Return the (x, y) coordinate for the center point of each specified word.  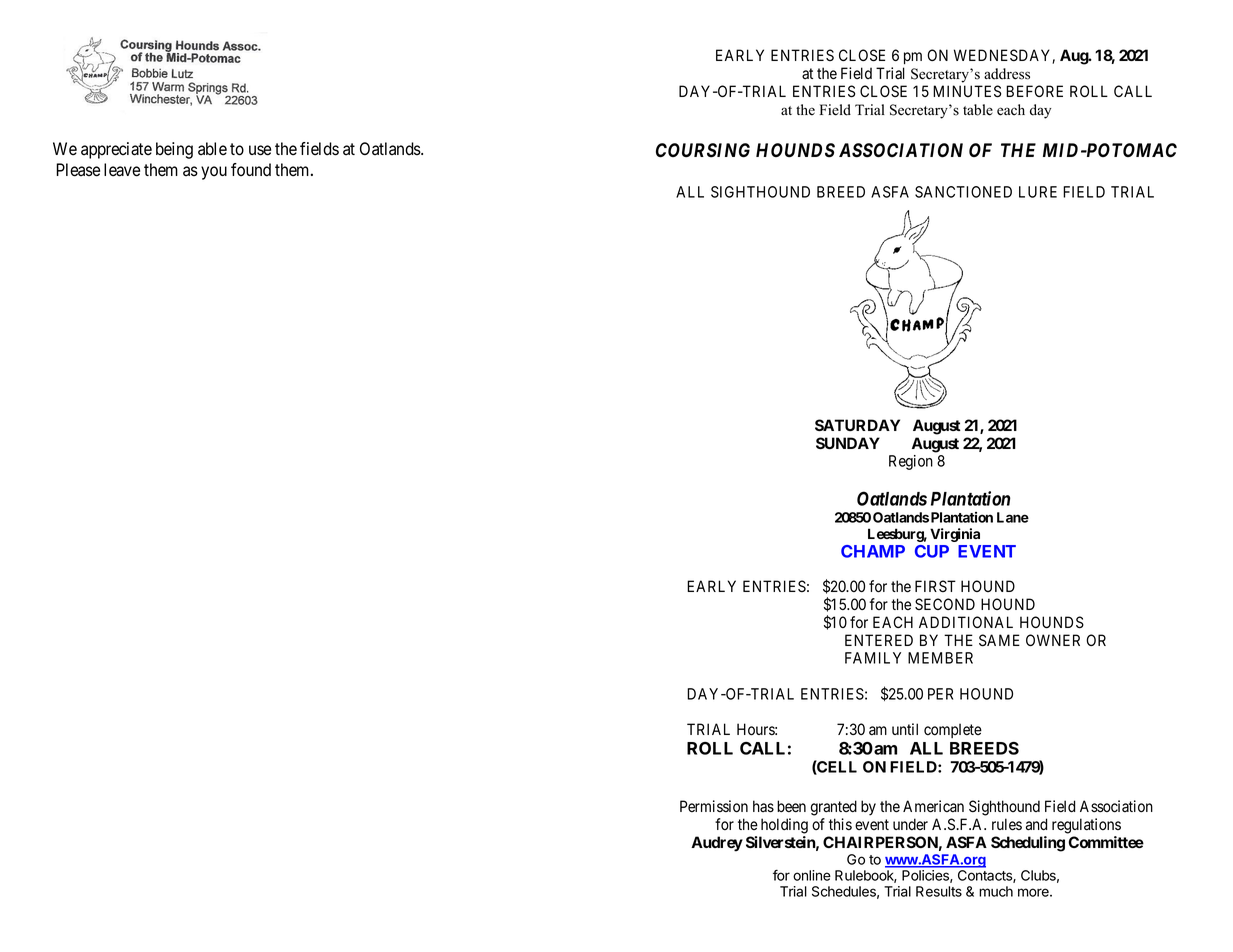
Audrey (717, 844)
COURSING (703, 150)
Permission (714, 806)
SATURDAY (857, 425)
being (174, 150)
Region (911, 462)
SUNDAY (848, 443)
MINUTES (967, 91)
